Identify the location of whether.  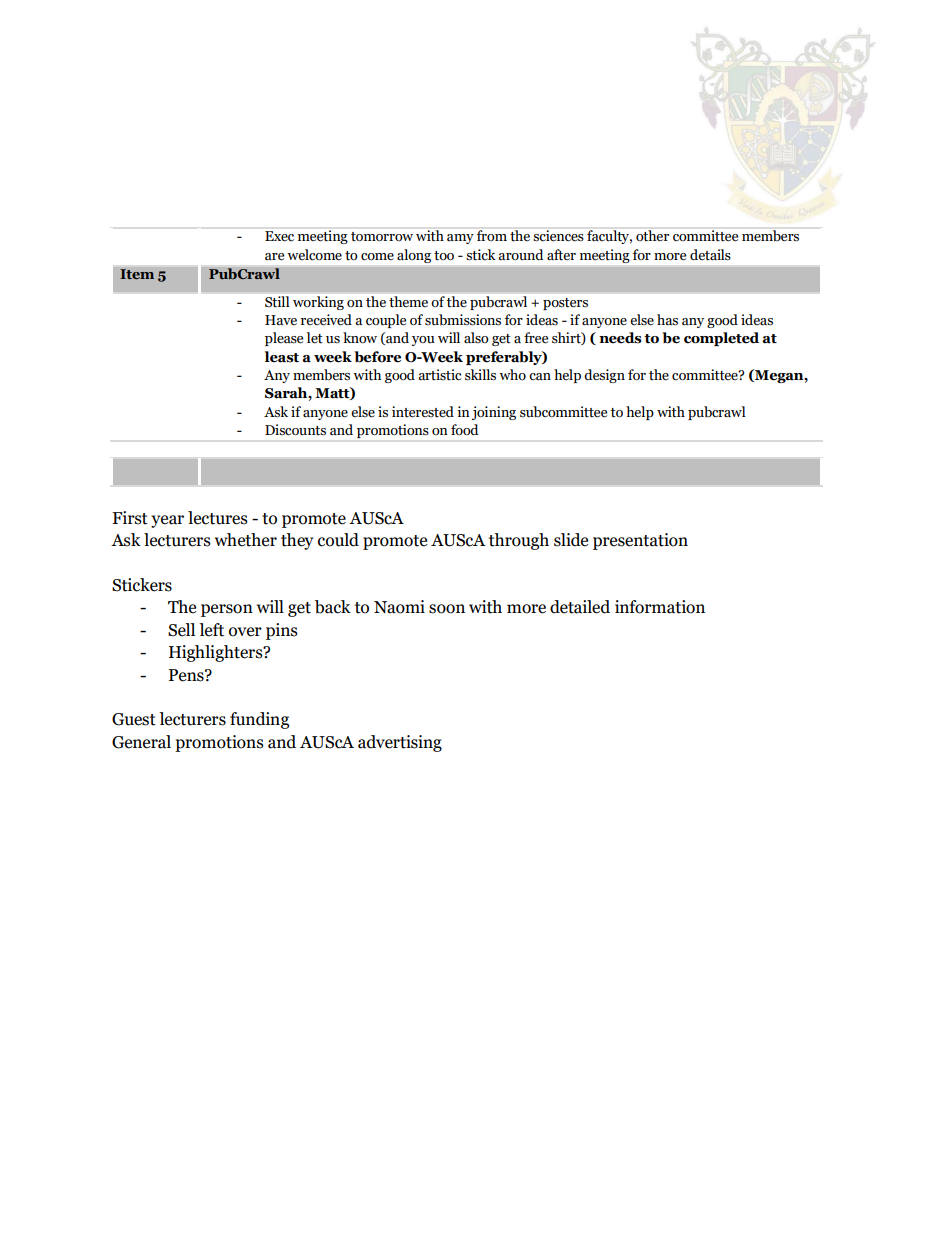
(246, 540).
